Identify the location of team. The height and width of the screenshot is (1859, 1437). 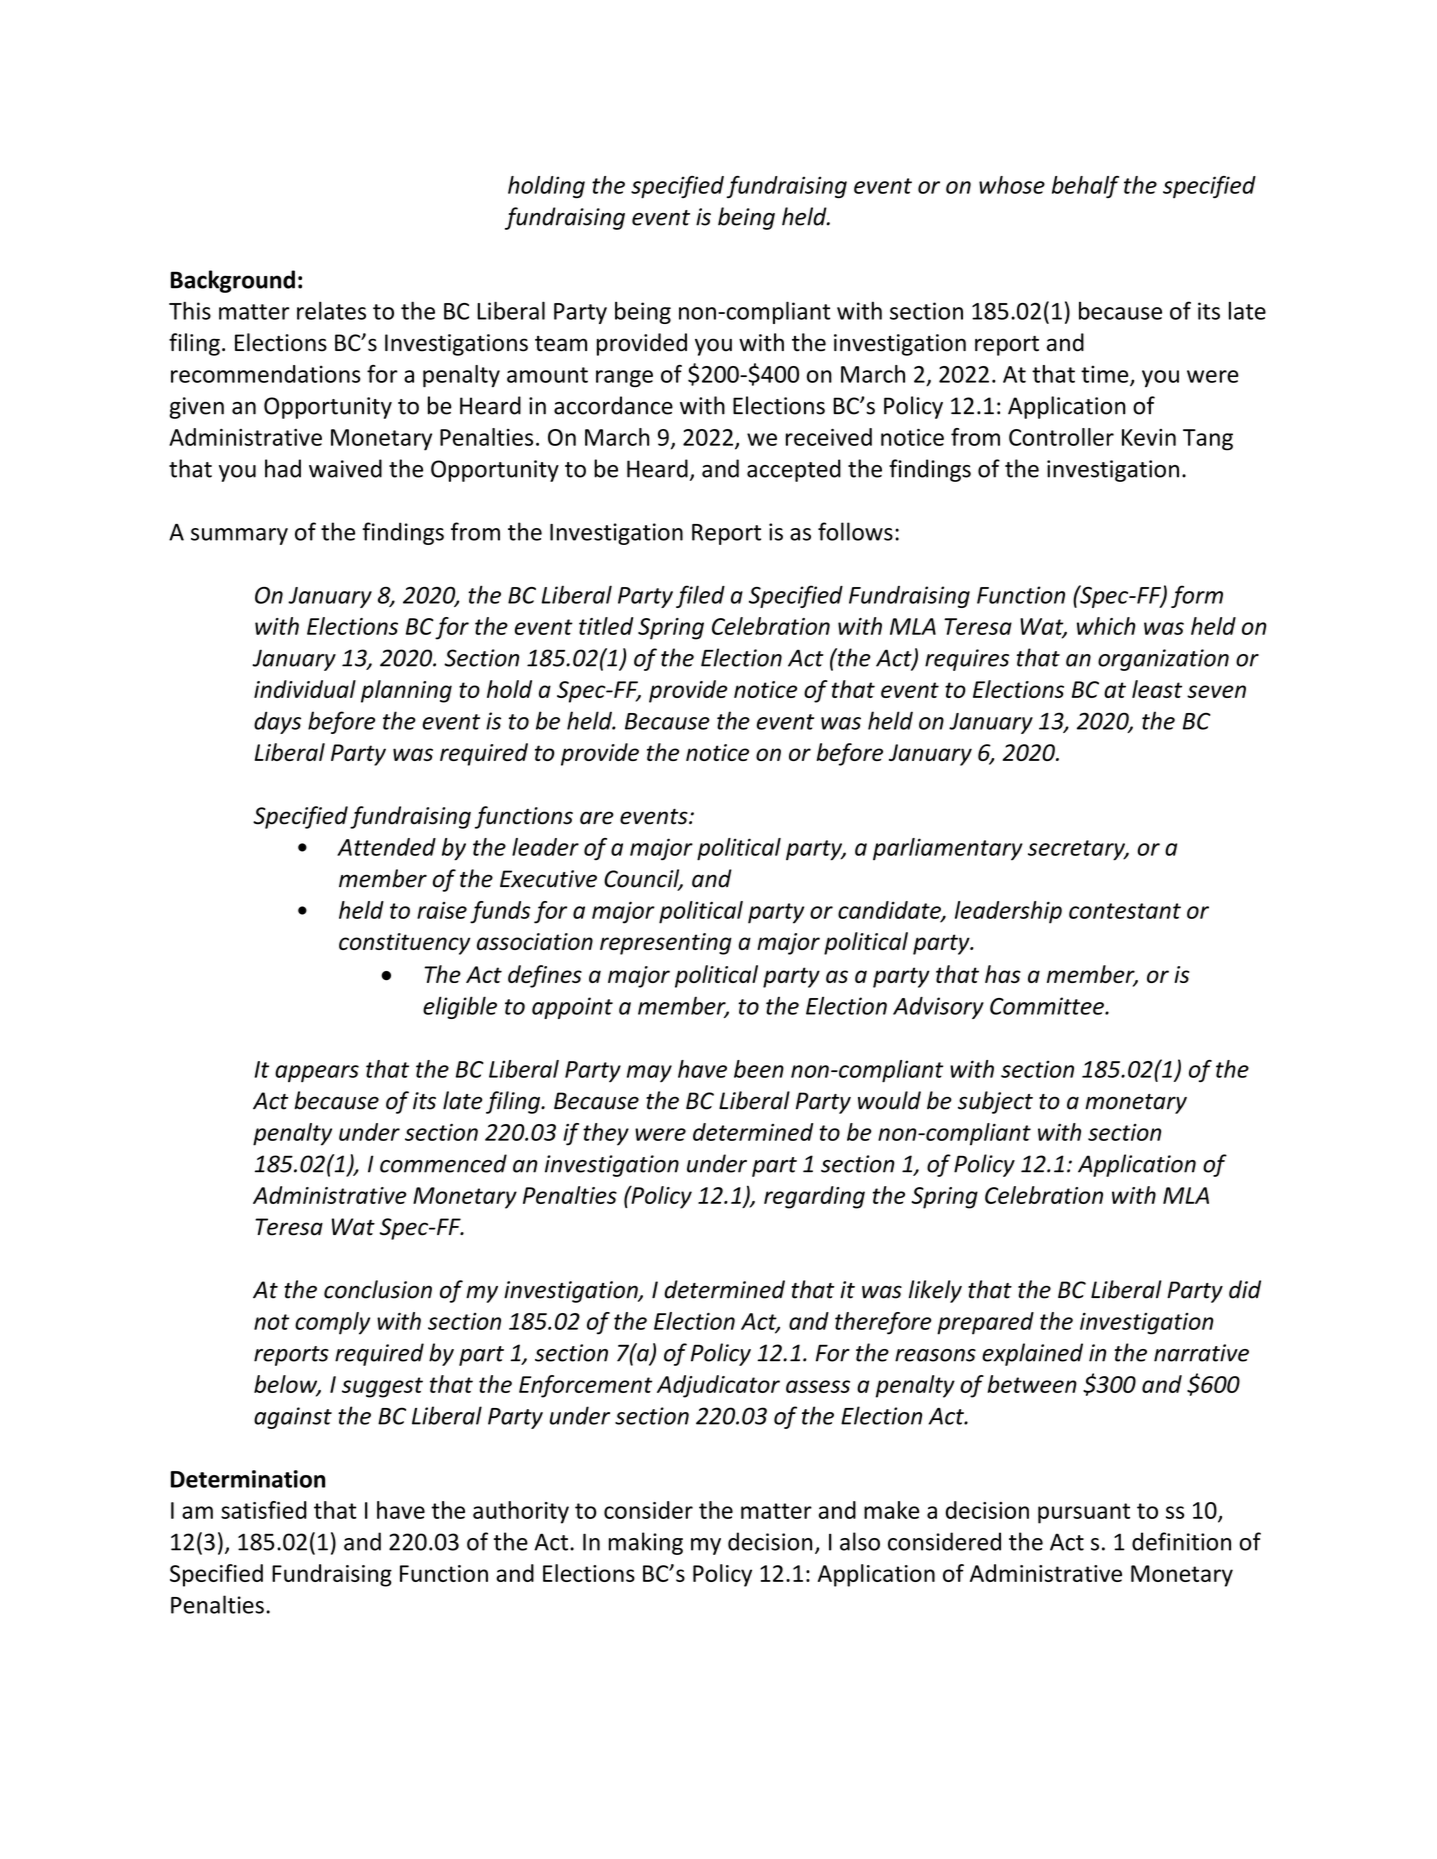
(561, 344).
